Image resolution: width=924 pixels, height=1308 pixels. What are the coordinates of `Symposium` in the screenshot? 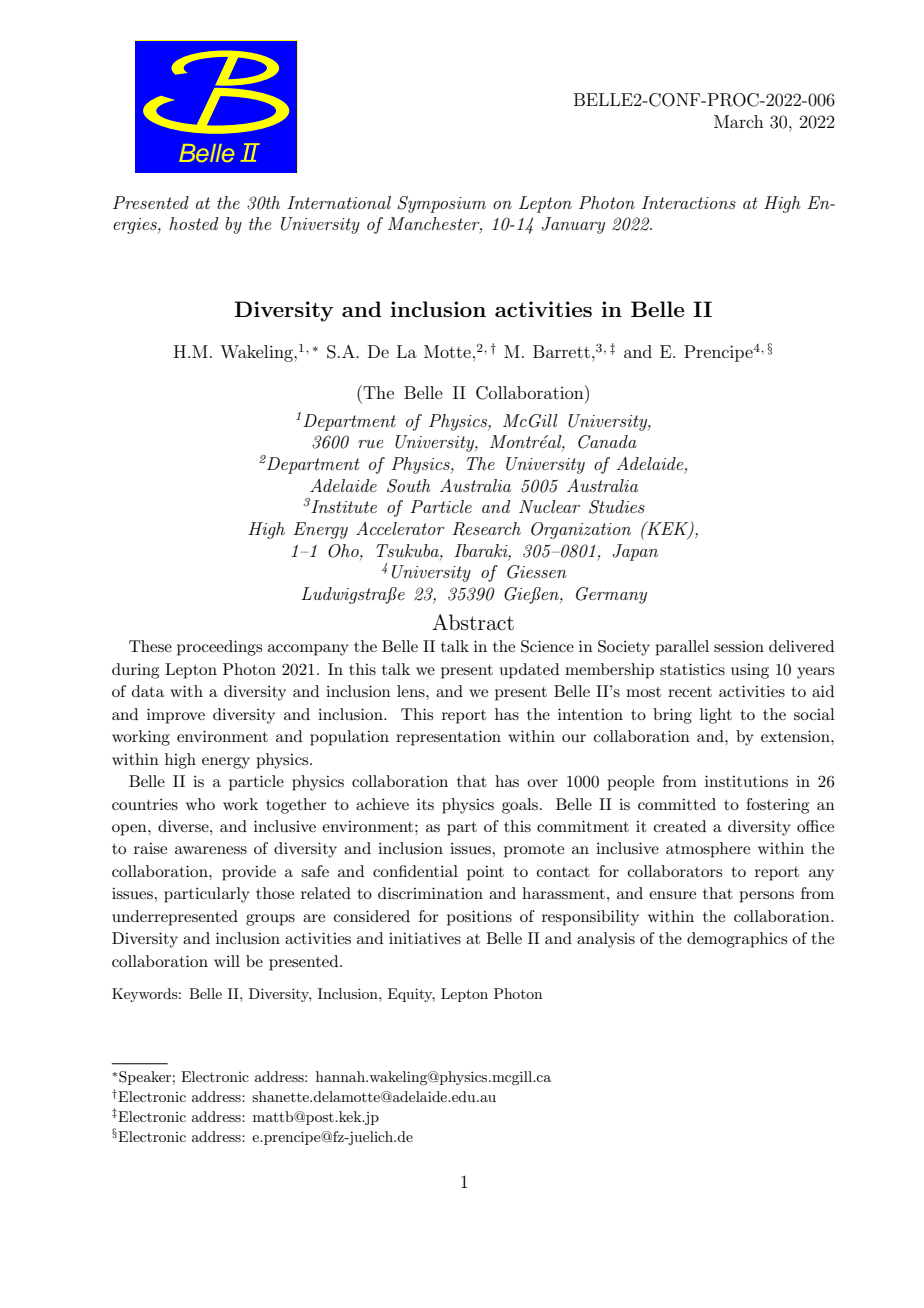 It's located at (441, 204).
